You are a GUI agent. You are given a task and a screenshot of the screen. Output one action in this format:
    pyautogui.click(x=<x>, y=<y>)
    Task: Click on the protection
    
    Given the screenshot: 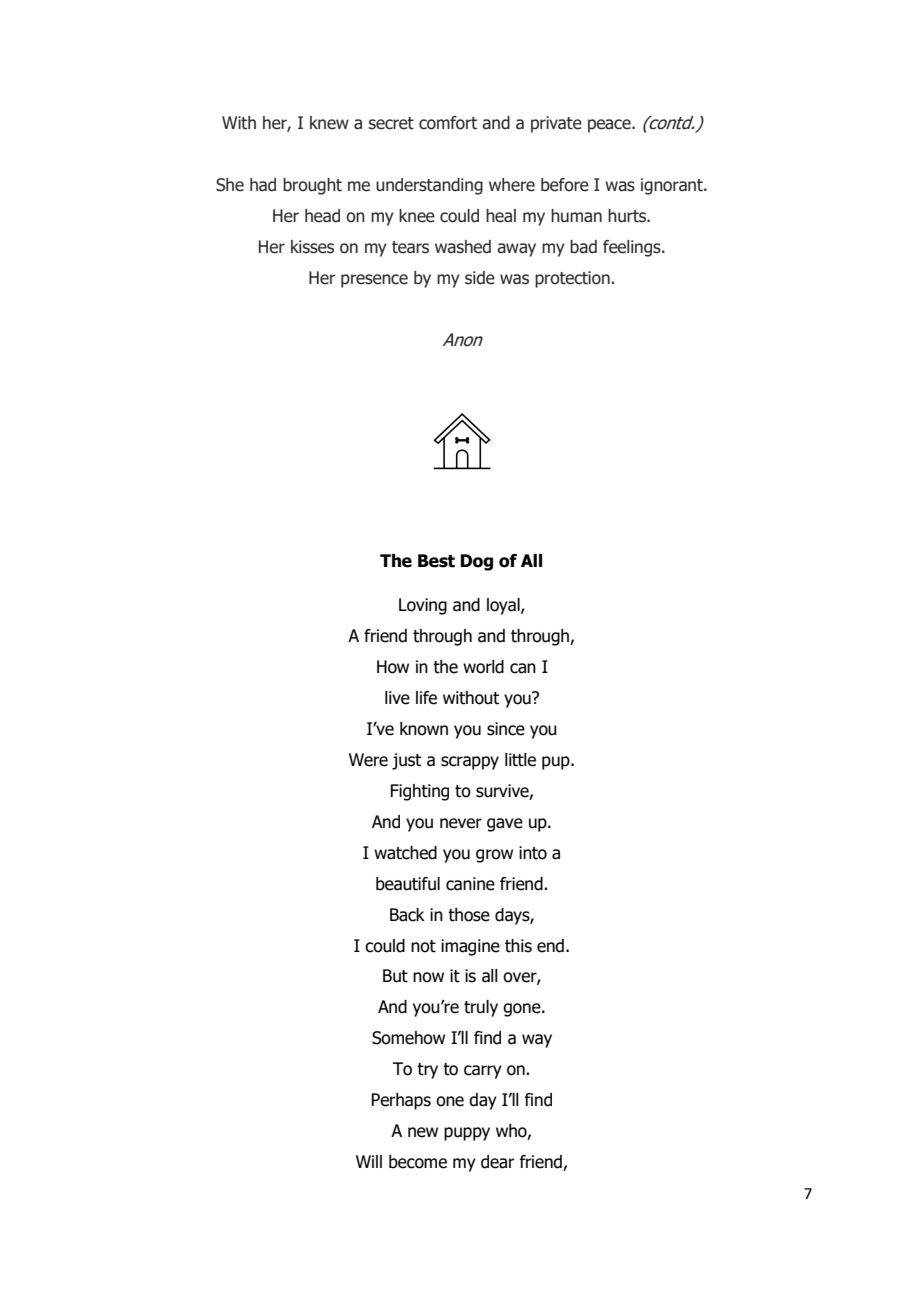 What is the action you would take?
    pyautogui.click(x=572, y=279)
